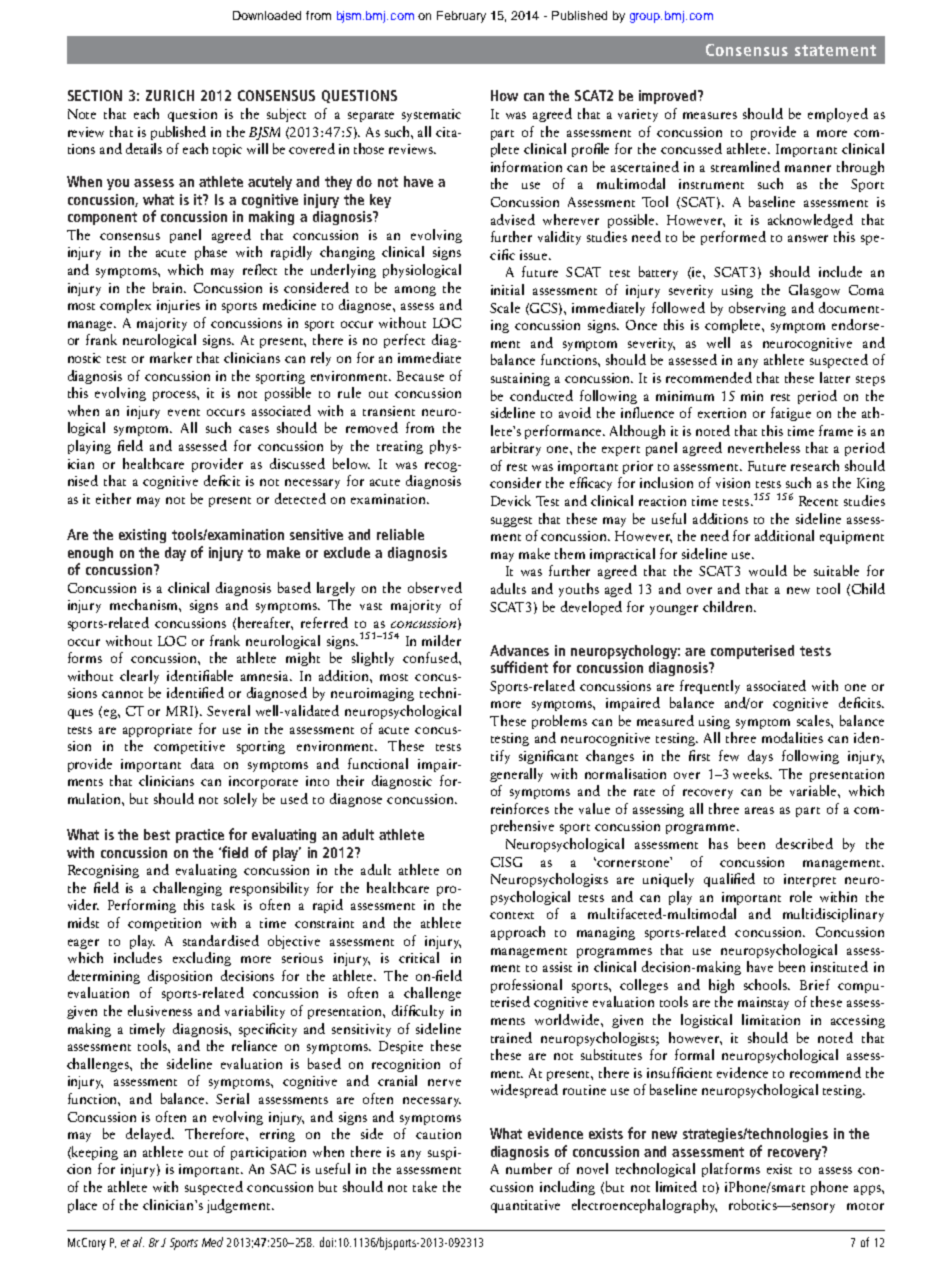  What do you see at coordinates (801, 896) in the screenshot?
I see `role` at bounding box center [801, 896].
